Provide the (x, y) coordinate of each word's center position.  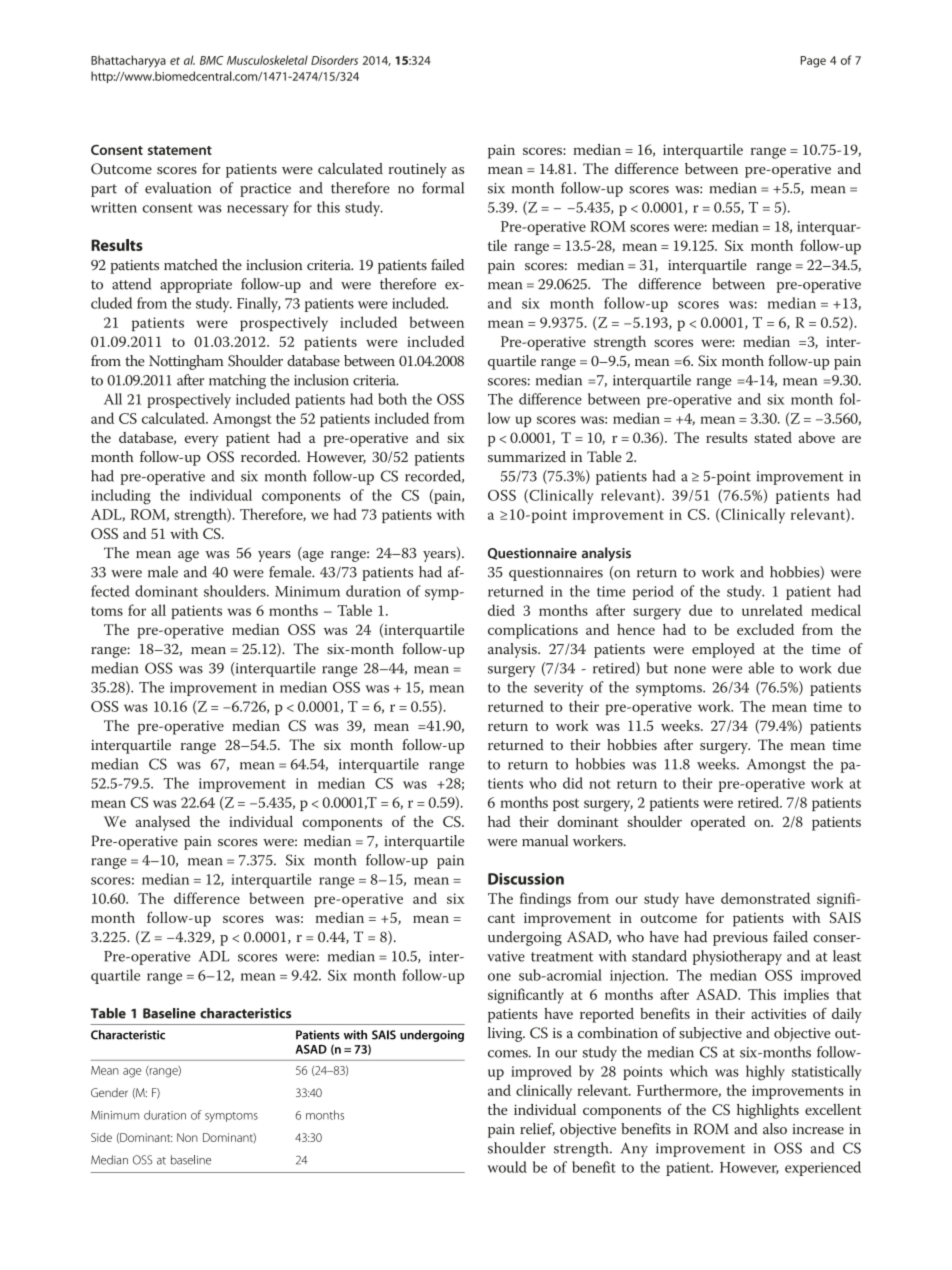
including (121, 497)
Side (101, 1137)
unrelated (772, 610)
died (501, 610)
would (507, 1167)
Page (813, 62)
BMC (212, 60)
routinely (417, 170)
